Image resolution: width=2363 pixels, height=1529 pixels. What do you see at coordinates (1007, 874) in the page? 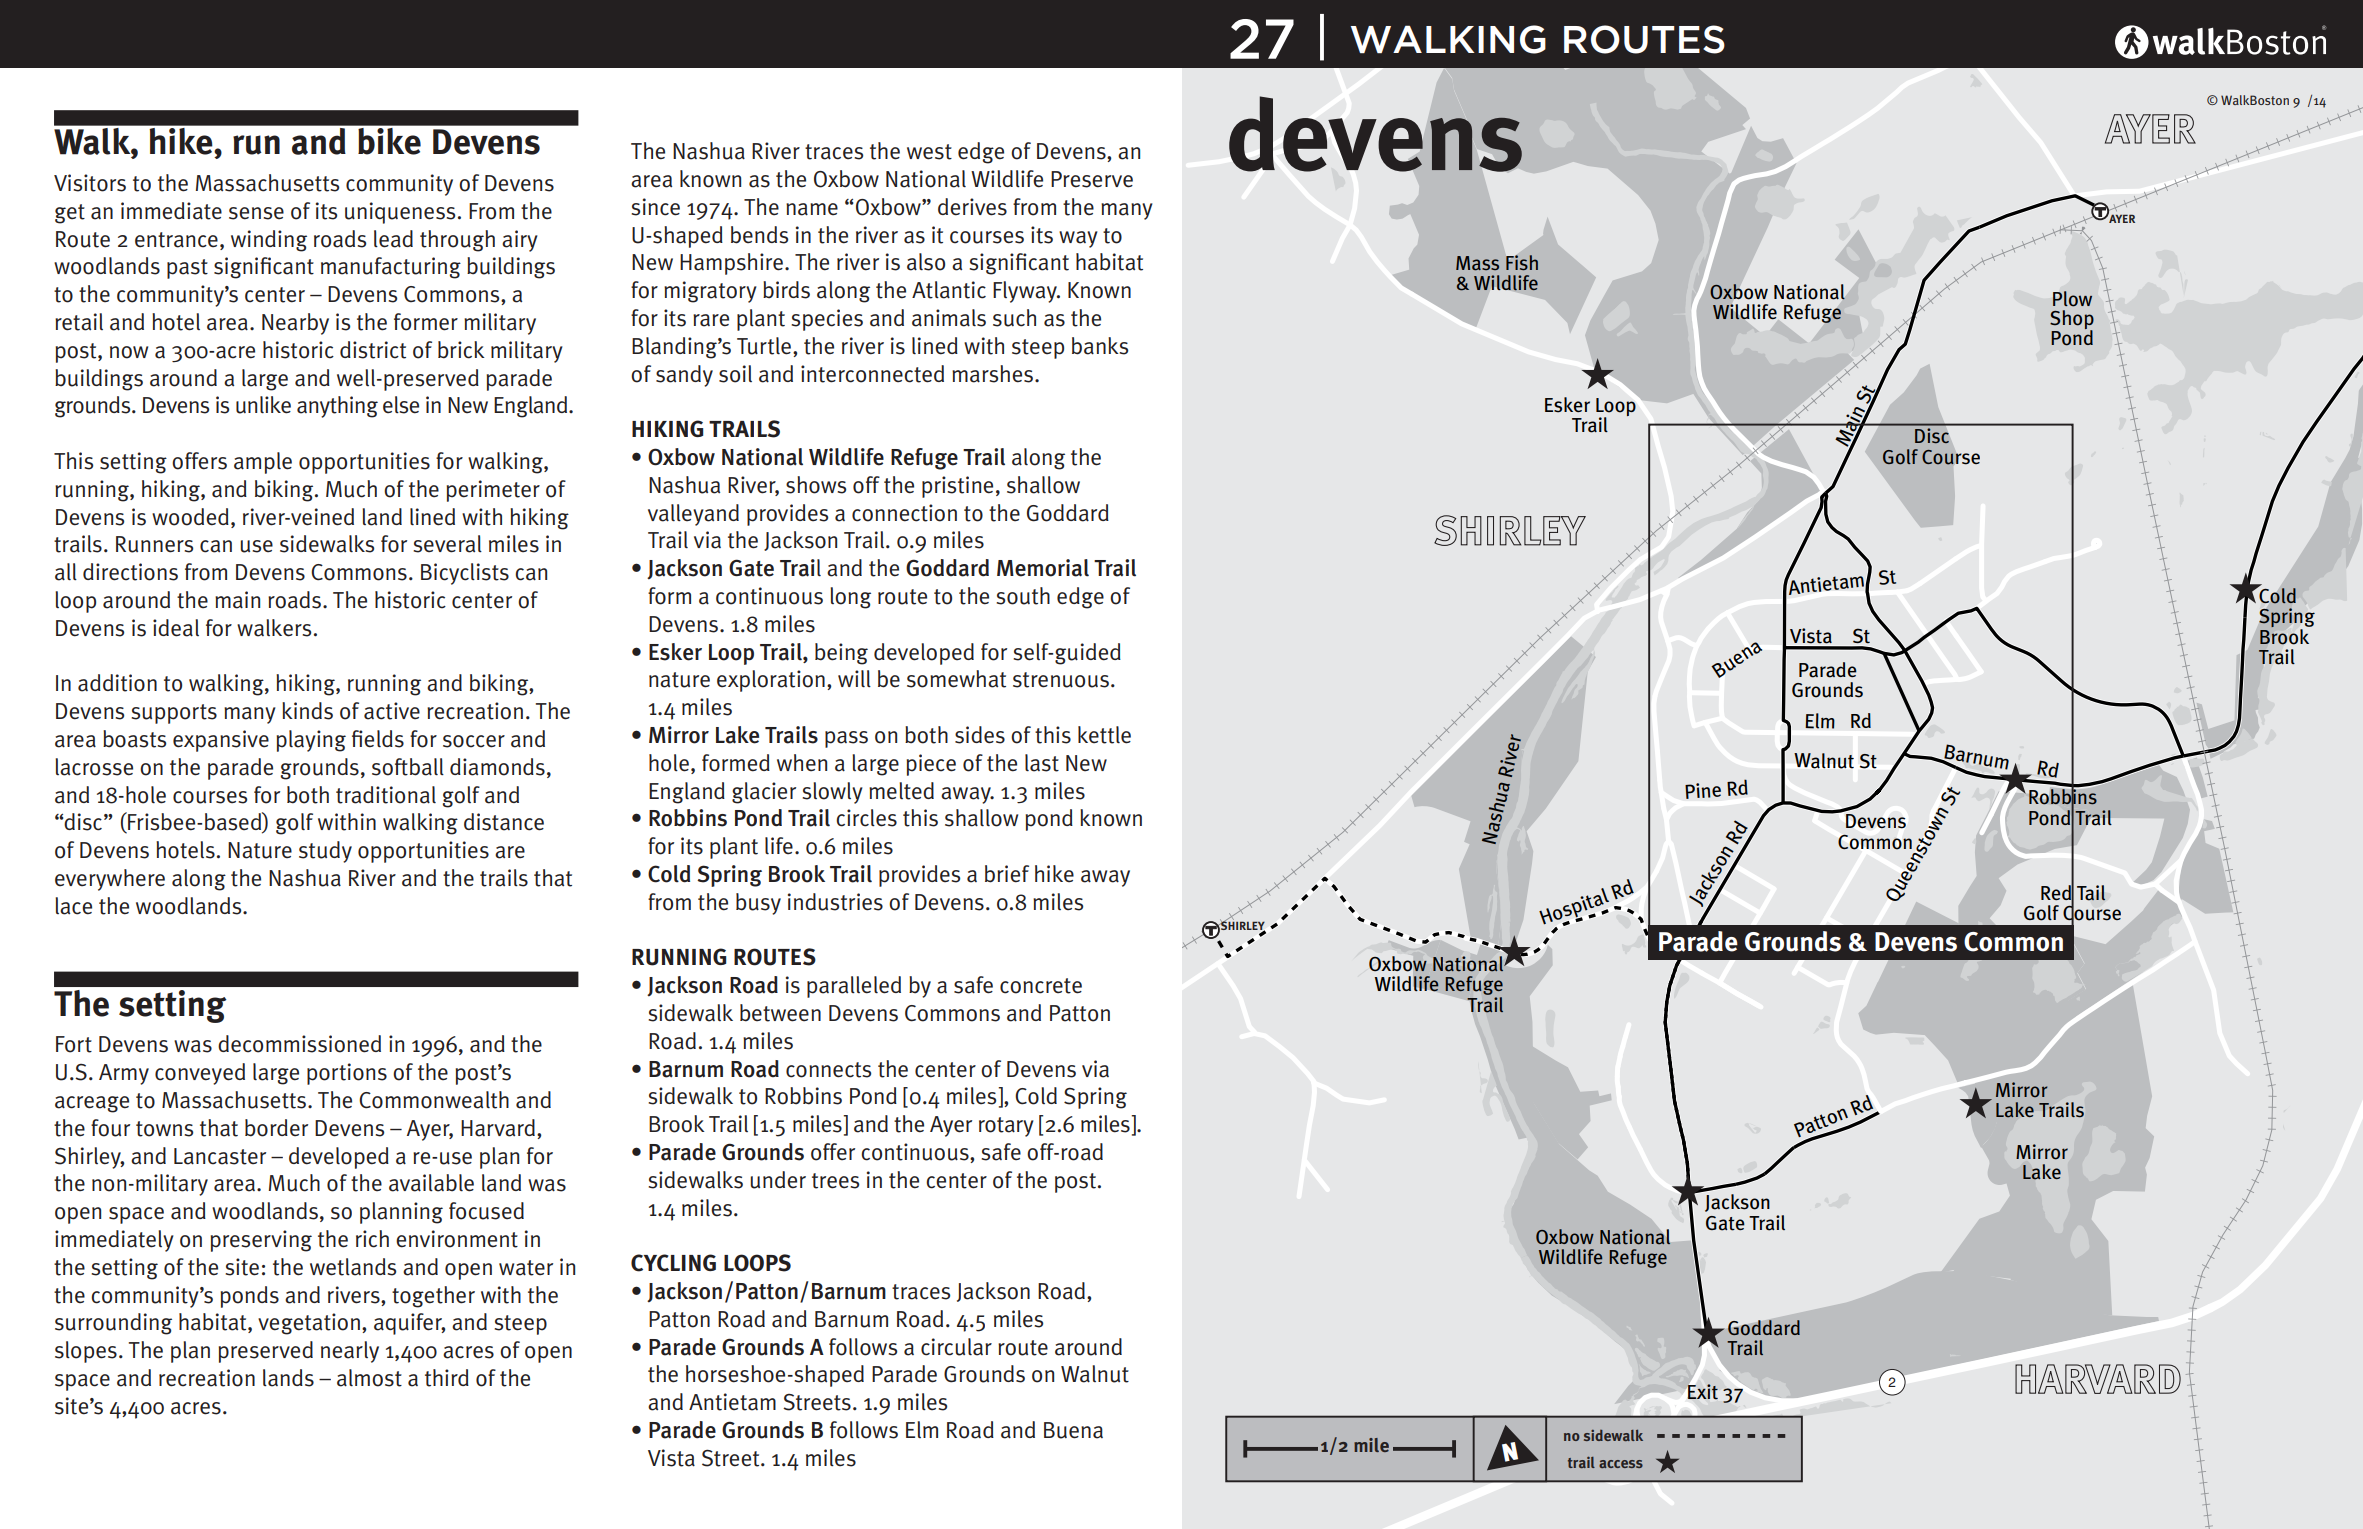
I see `brief` at bounding box center [1007, 874].
